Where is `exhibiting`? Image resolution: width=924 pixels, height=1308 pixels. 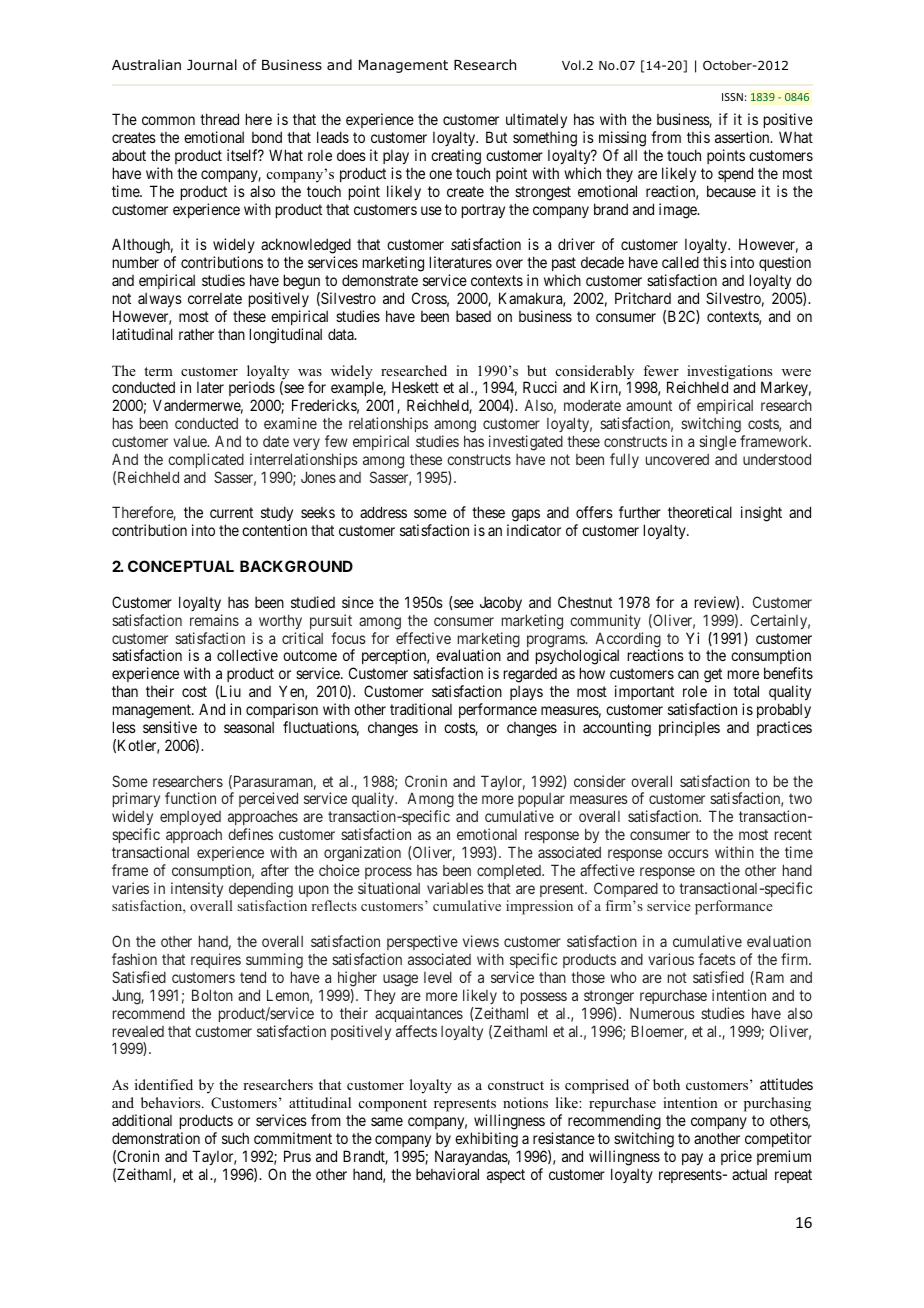 exhibiting is located at coordinates (486, 1140).
